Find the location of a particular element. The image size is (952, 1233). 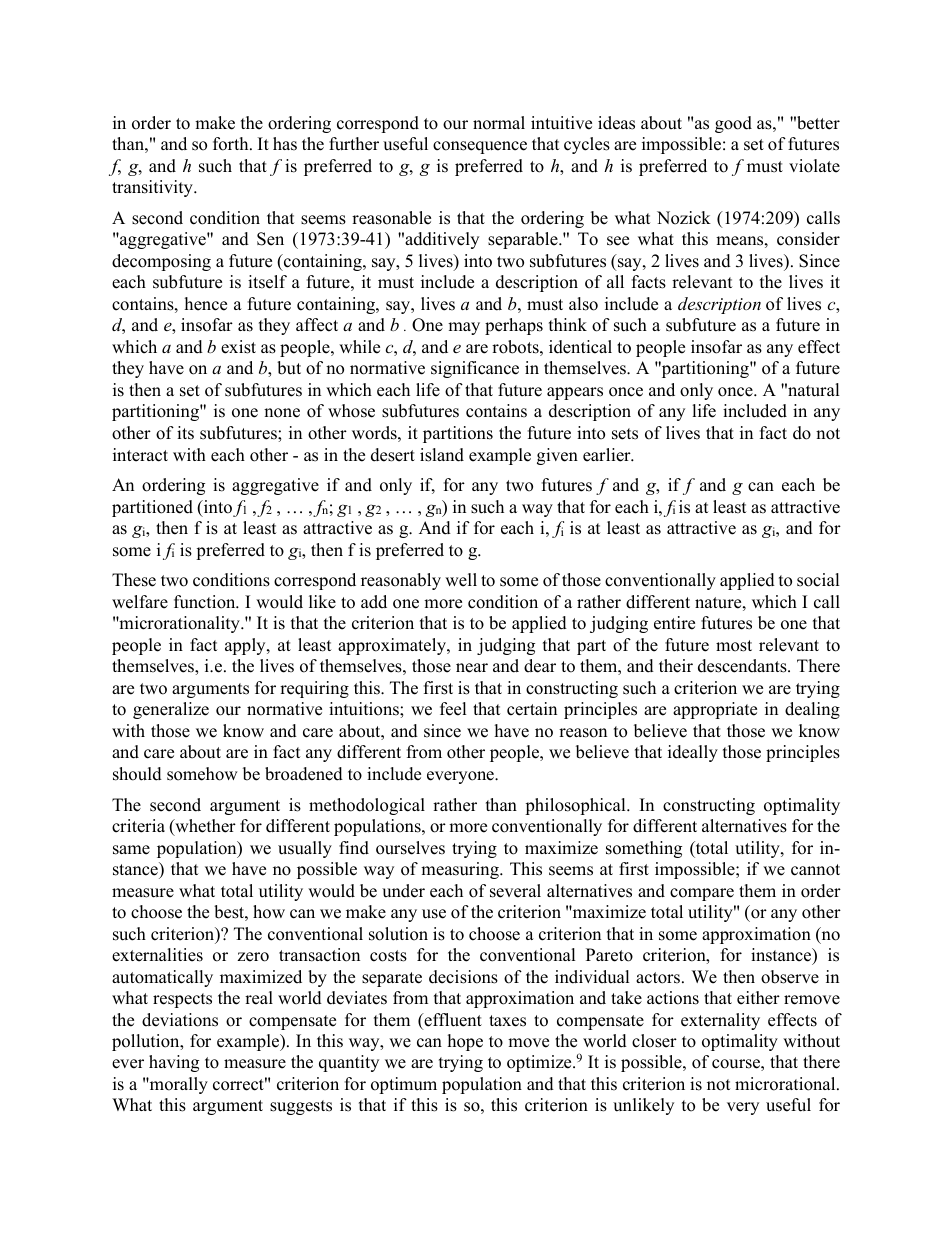

apply is located at coordinates (246, 646).
